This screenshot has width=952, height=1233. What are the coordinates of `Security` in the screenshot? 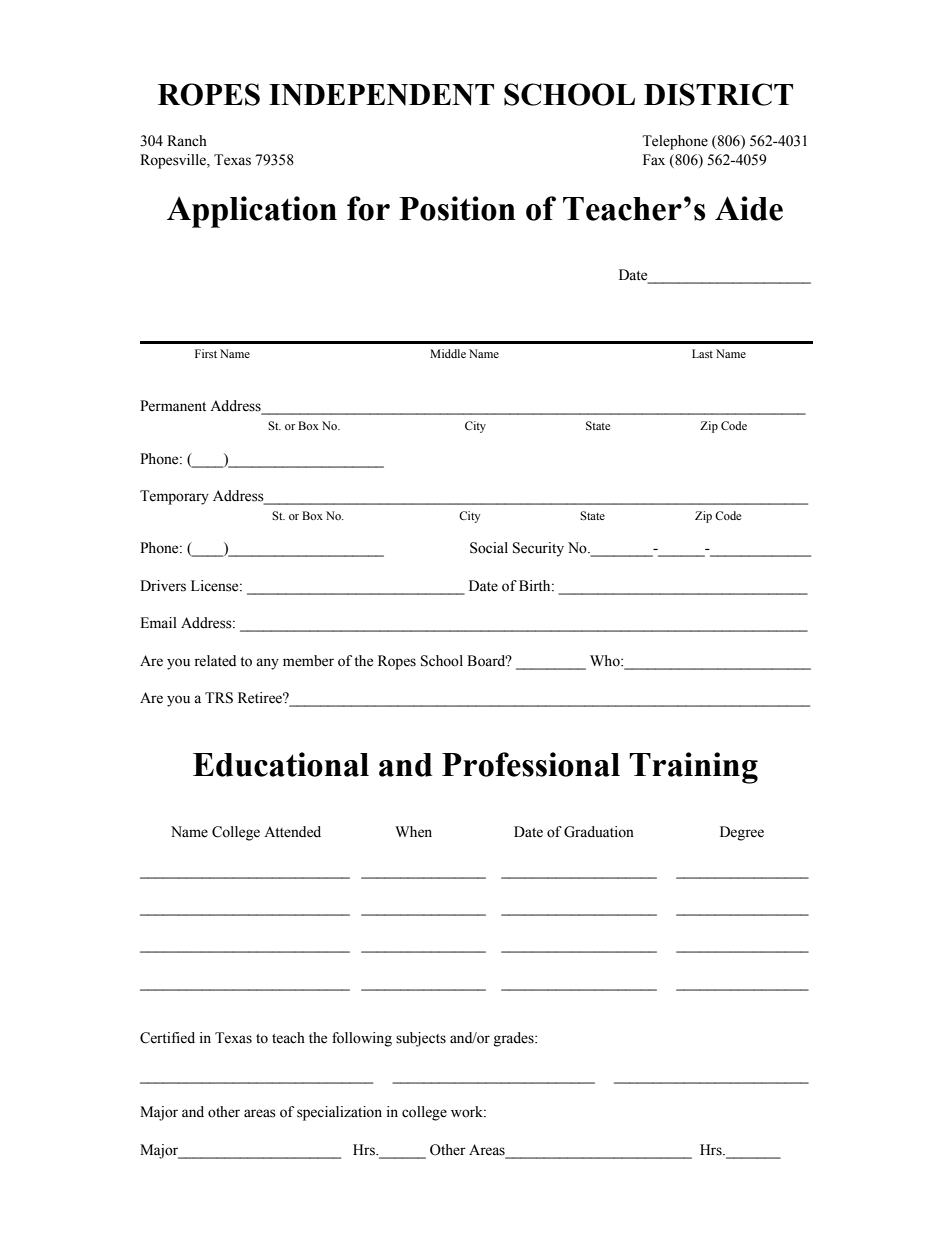 It's located at (538, 549).
